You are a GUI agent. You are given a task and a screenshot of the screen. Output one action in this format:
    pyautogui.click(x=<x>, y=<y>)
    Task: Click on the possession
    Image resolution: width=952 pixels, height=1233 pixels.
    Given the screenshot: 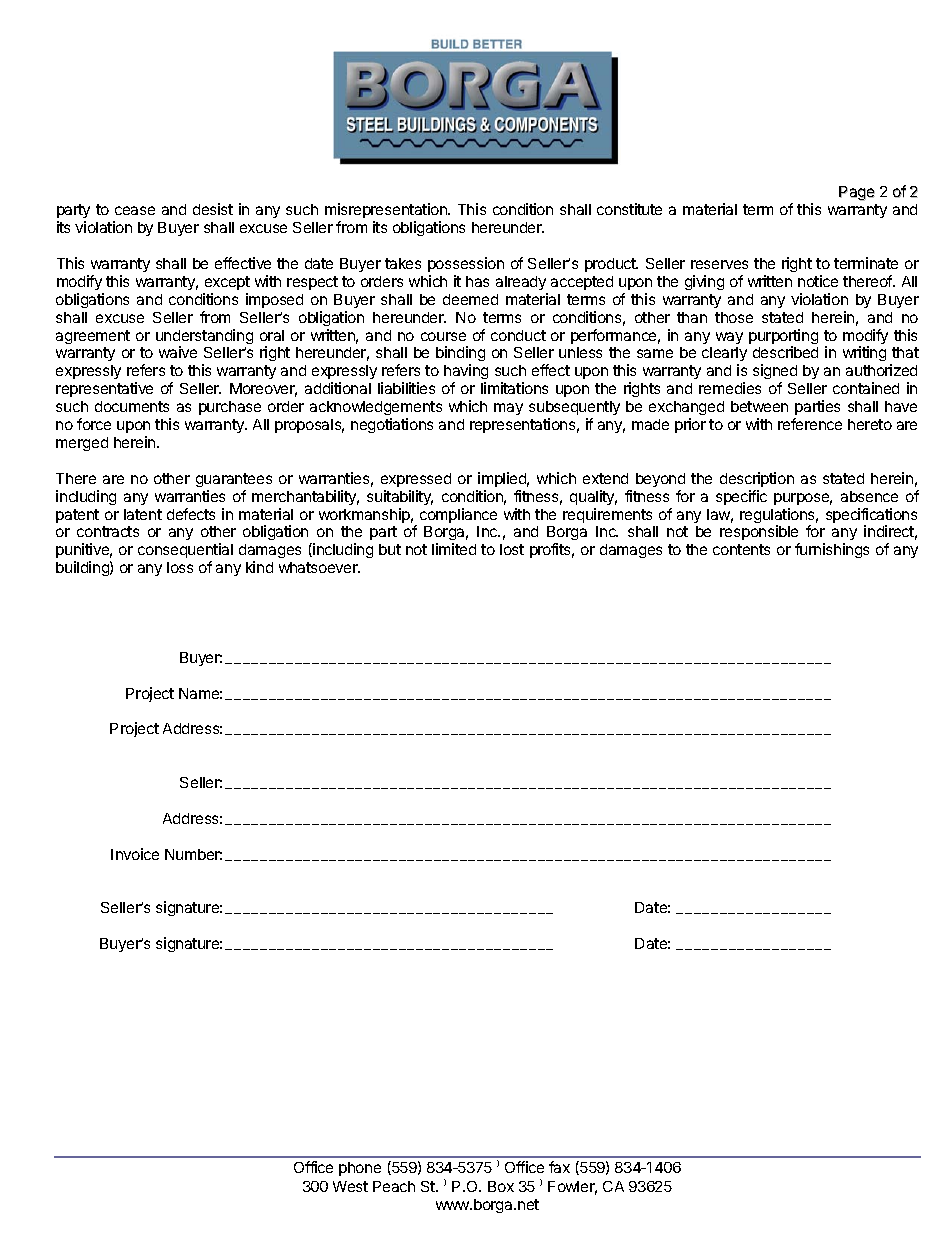 What is the action you would take?
    pyautogui.click(x=466, y=264)
